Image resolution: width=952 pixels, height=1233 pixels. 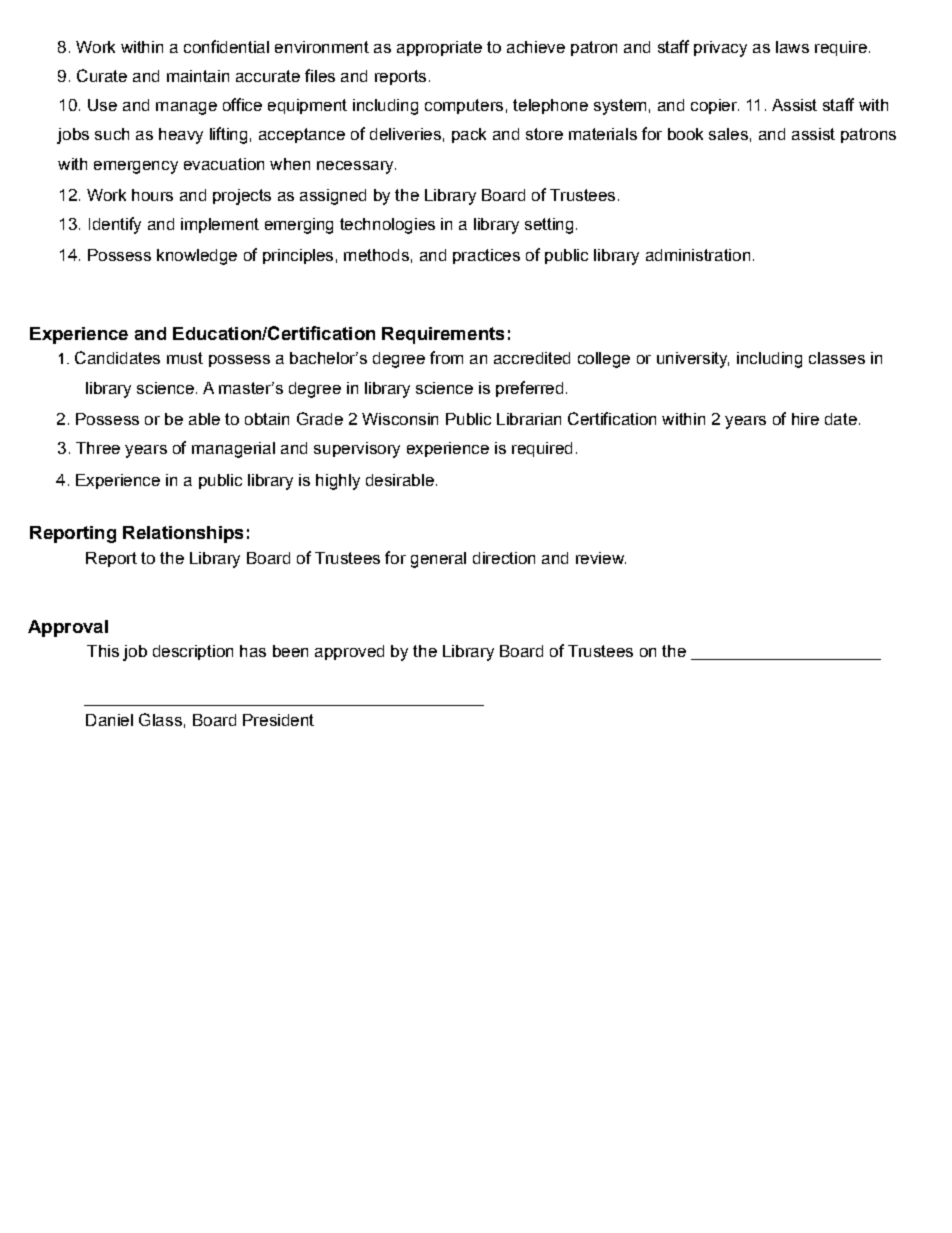 I want to click on maintain, so click(x=198, y=76).
